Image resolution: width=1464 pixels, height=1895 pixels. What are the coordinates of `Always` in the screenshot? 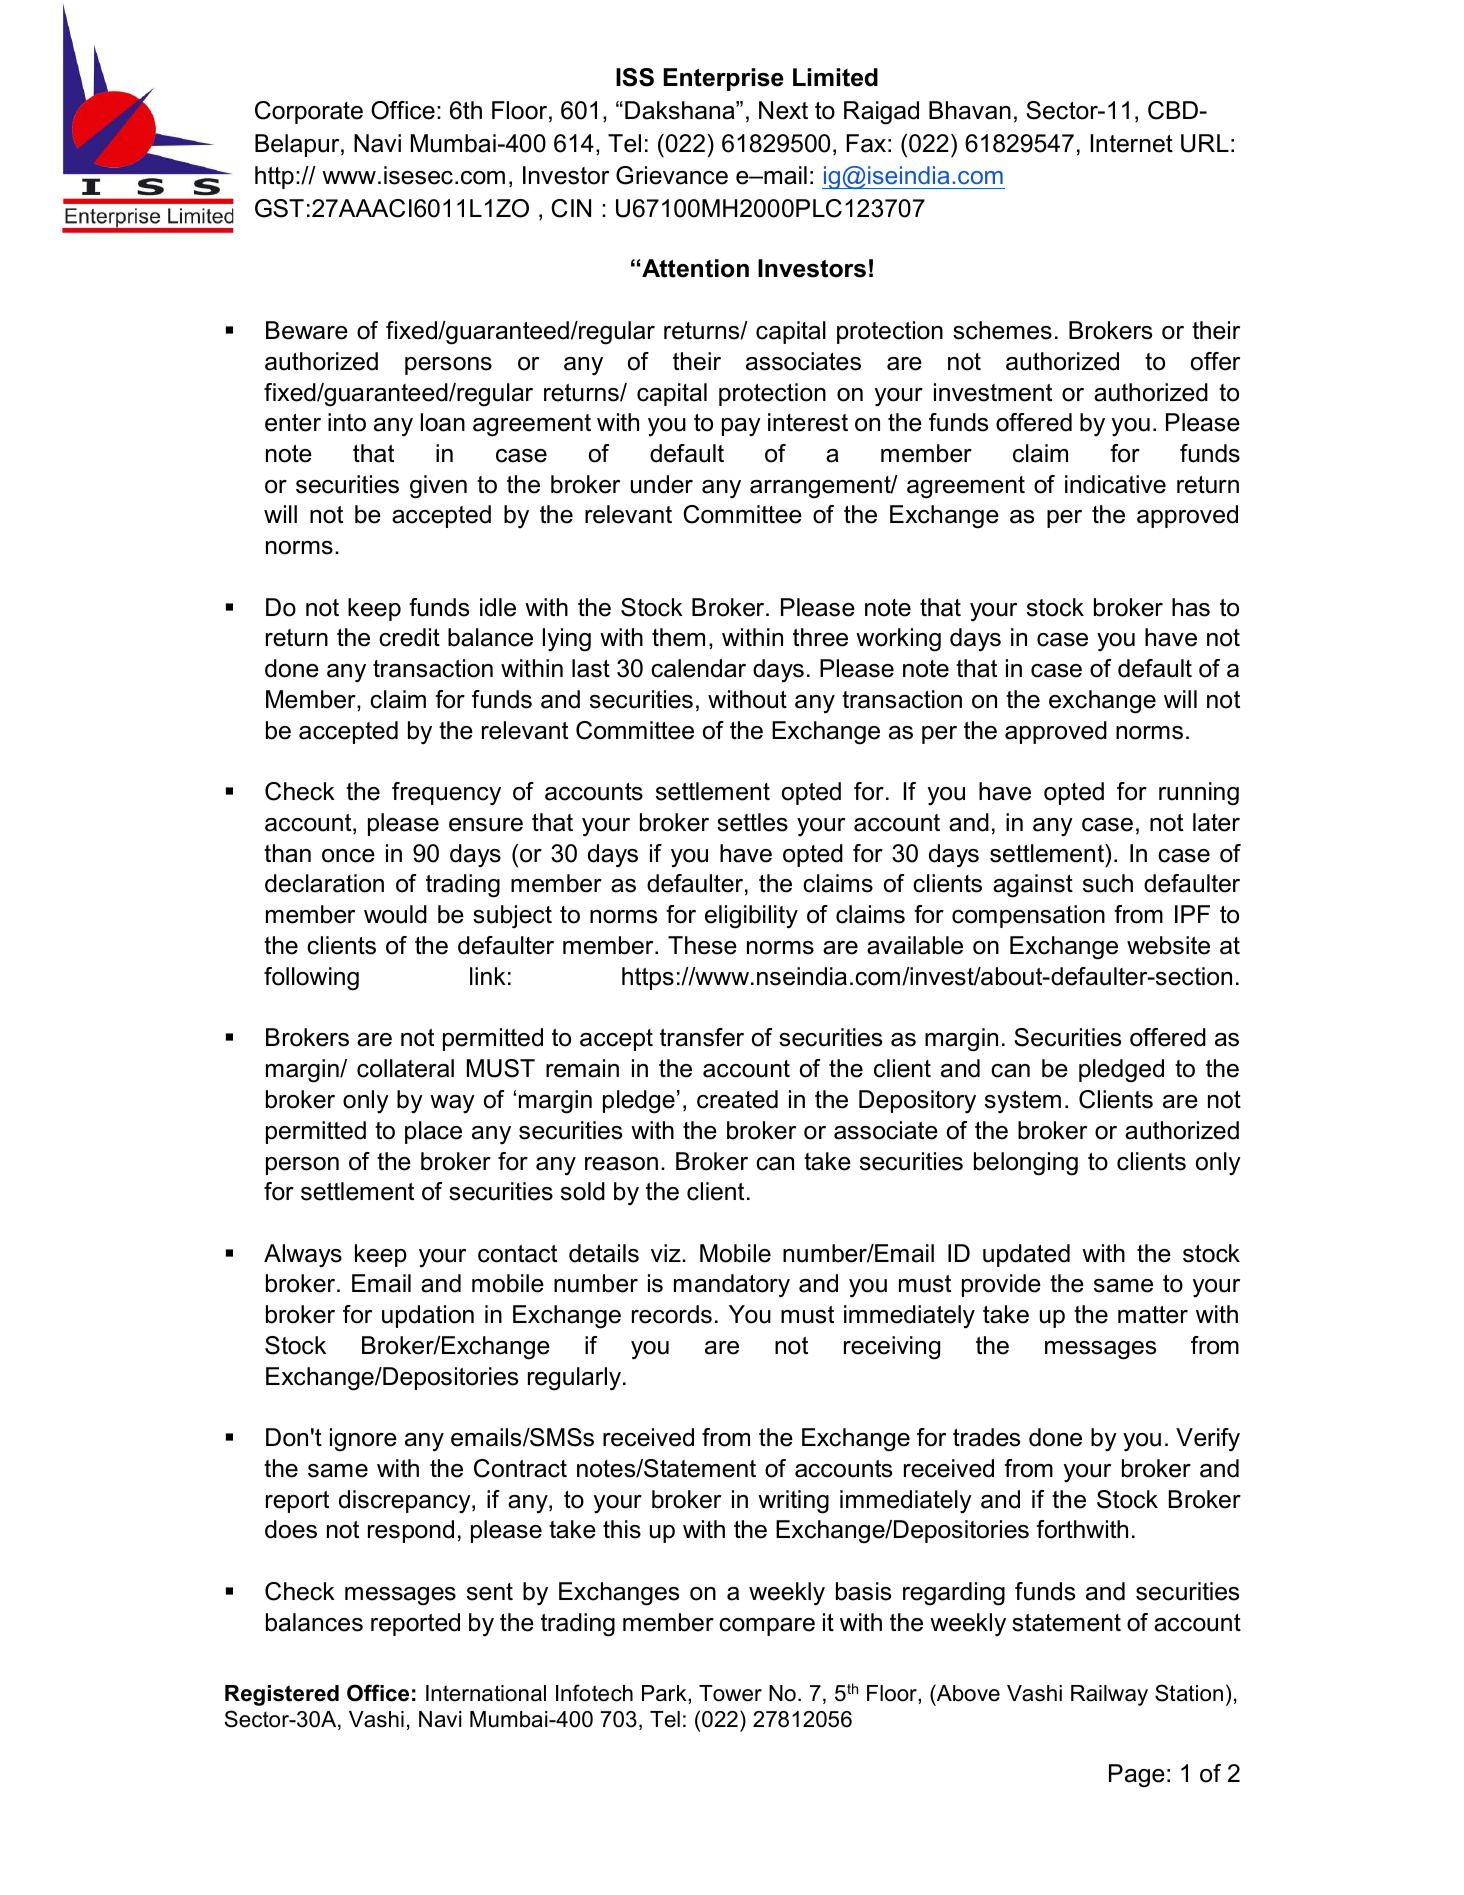 It's located at (303, 1256).
